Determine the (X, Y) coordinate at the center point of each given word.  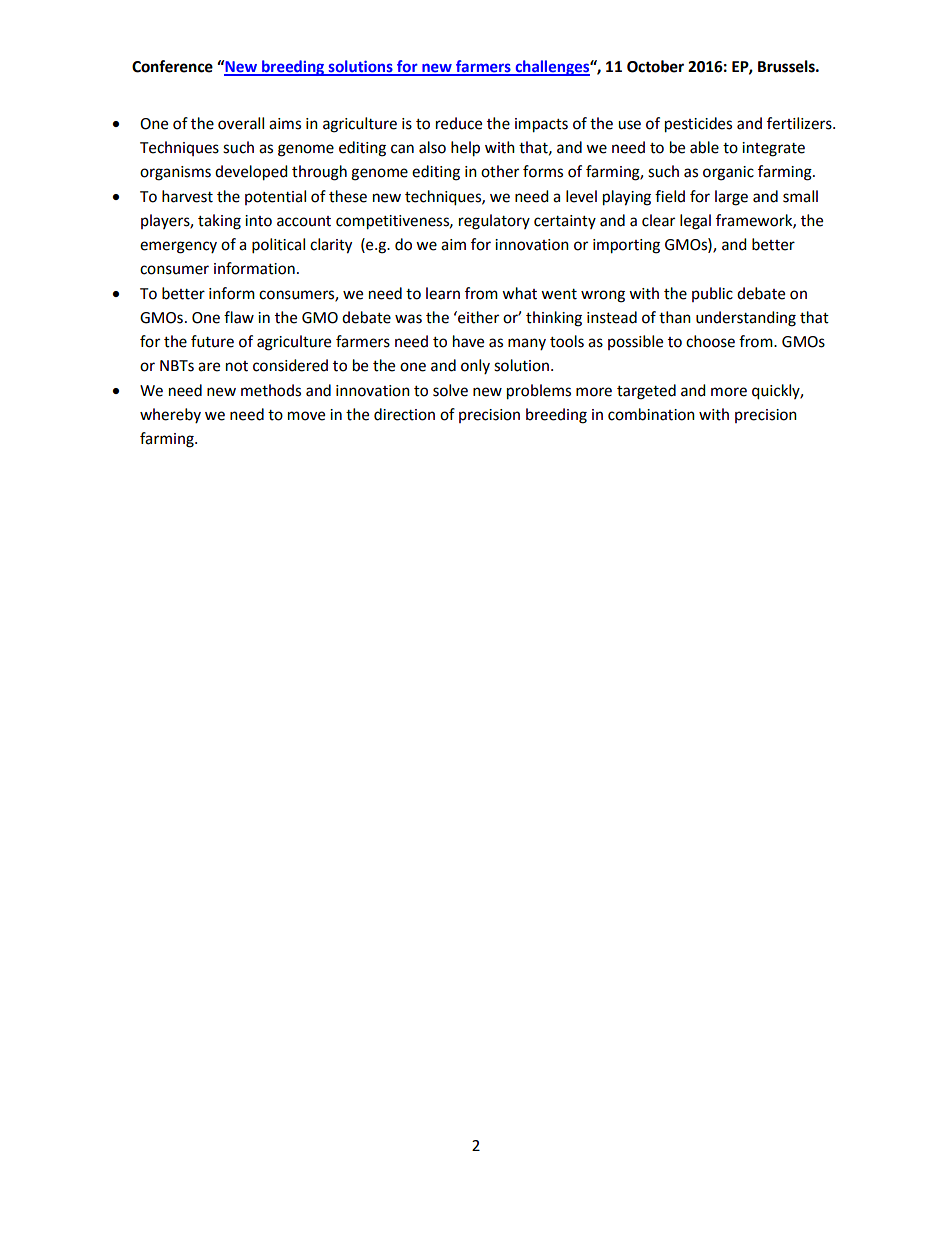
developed (251, 173)
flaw (239, 317)
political (278, 246)
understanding (746, 319)
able (704, 147)
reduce (459, 123)
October (655, 66)
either (477, 317)
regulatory (494, 222)
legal (695, 222)
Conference (172, 66)
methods (271, 390)
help (465, 149)
